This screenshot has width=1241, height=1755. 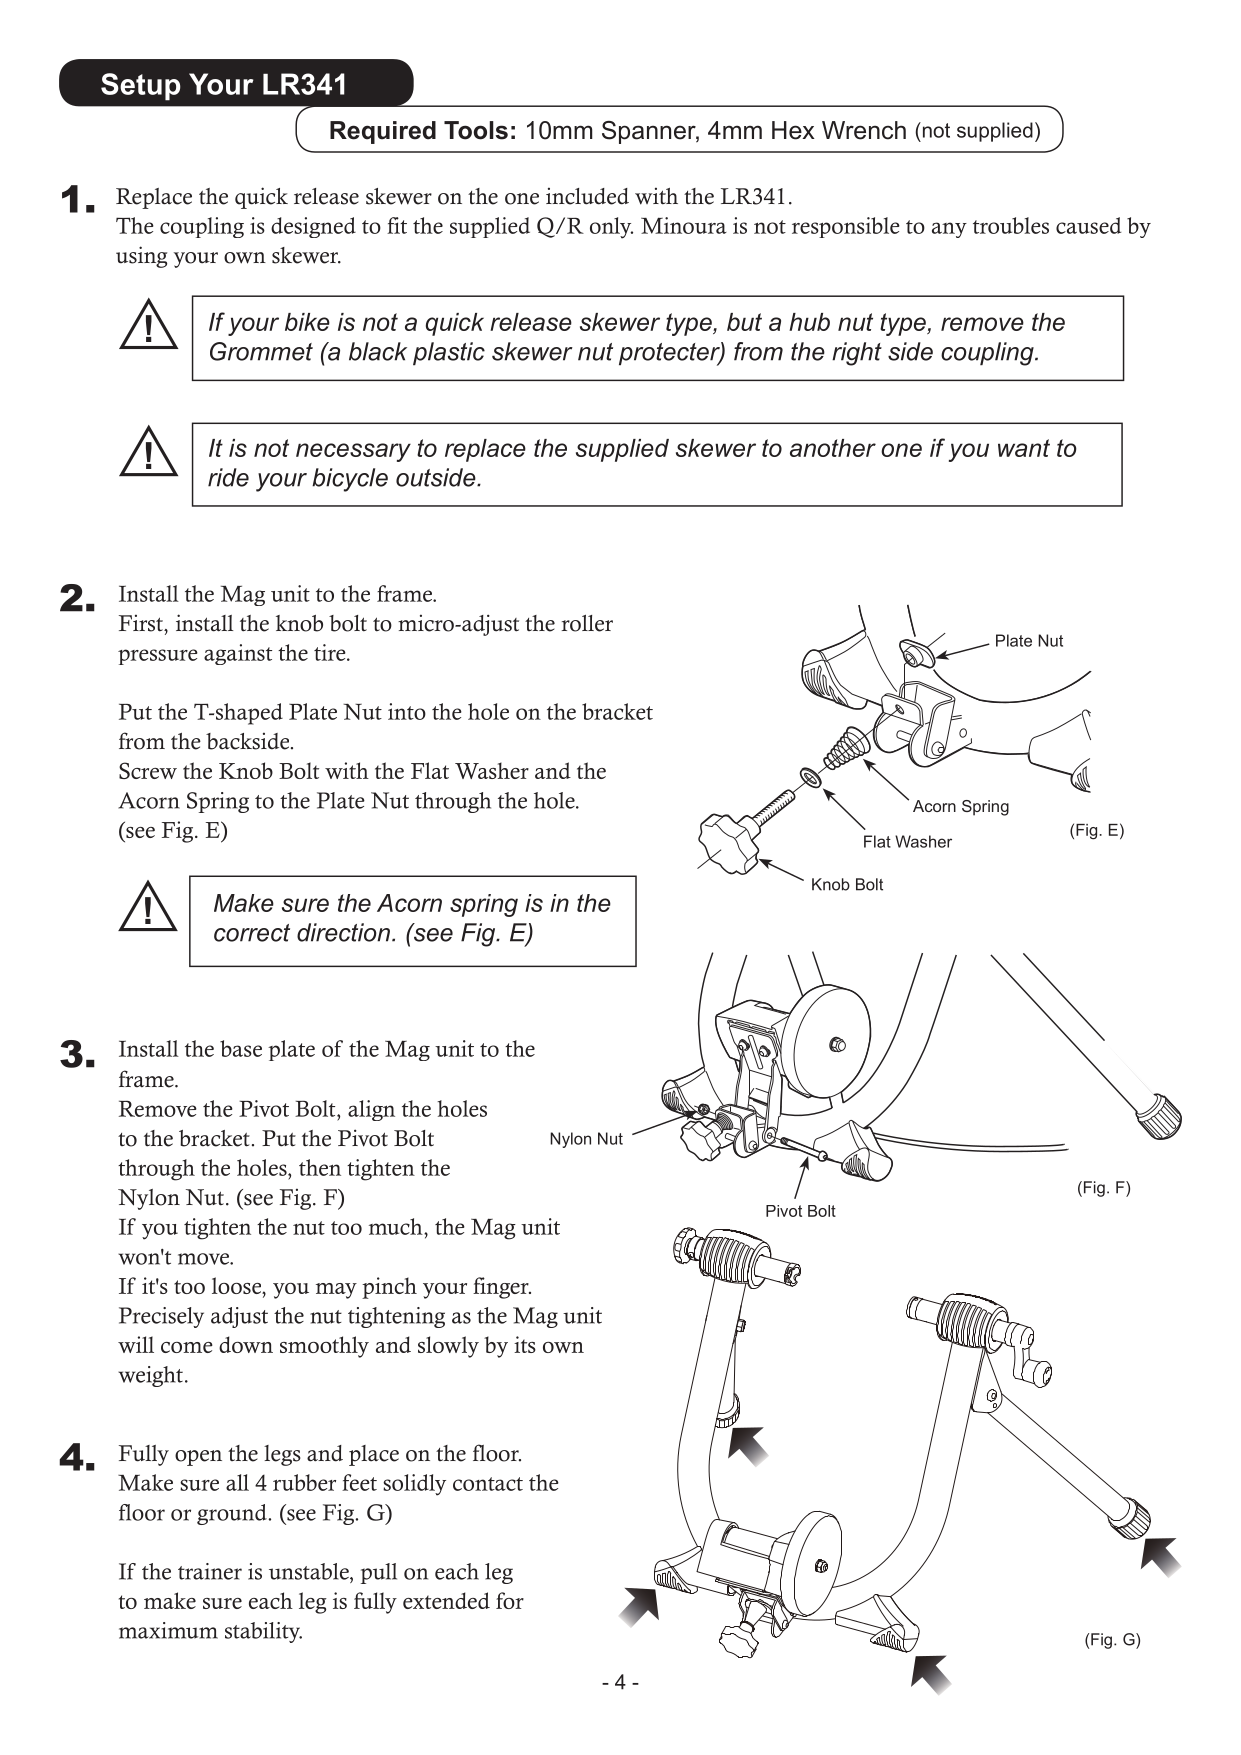 What do you see at coordinates (1024, 448) in the screenshot?
I see `want` at bounding box center [1024, 448].
